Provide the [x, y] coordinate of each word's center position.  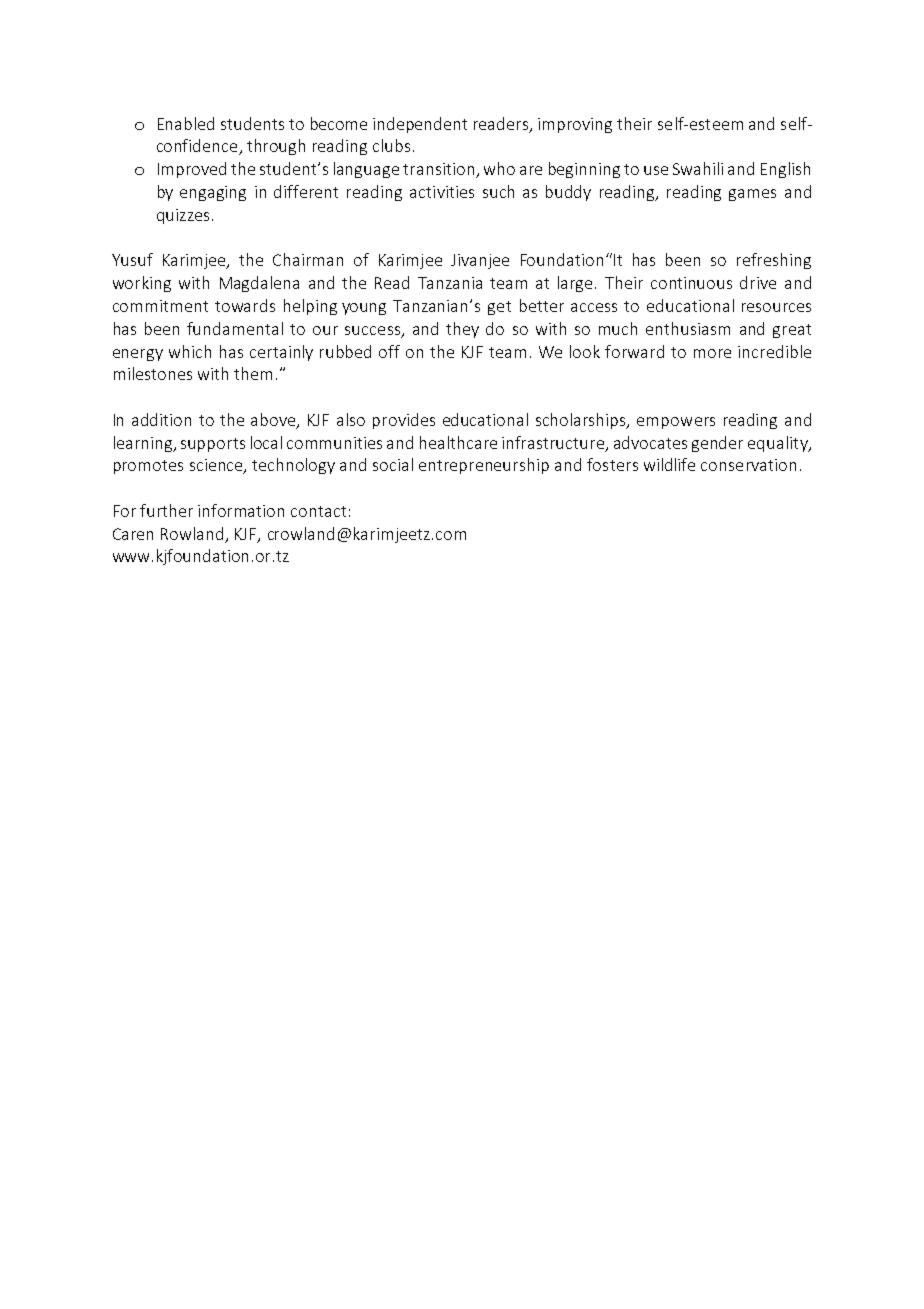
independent [420, 125]
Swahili [698, 168]
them [253, 373]
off [389, 351]
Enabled [186, 123]
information [241, 510]
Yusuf [132, 259]
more [712, 353]
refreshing [774, 261]
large [577, 284]
